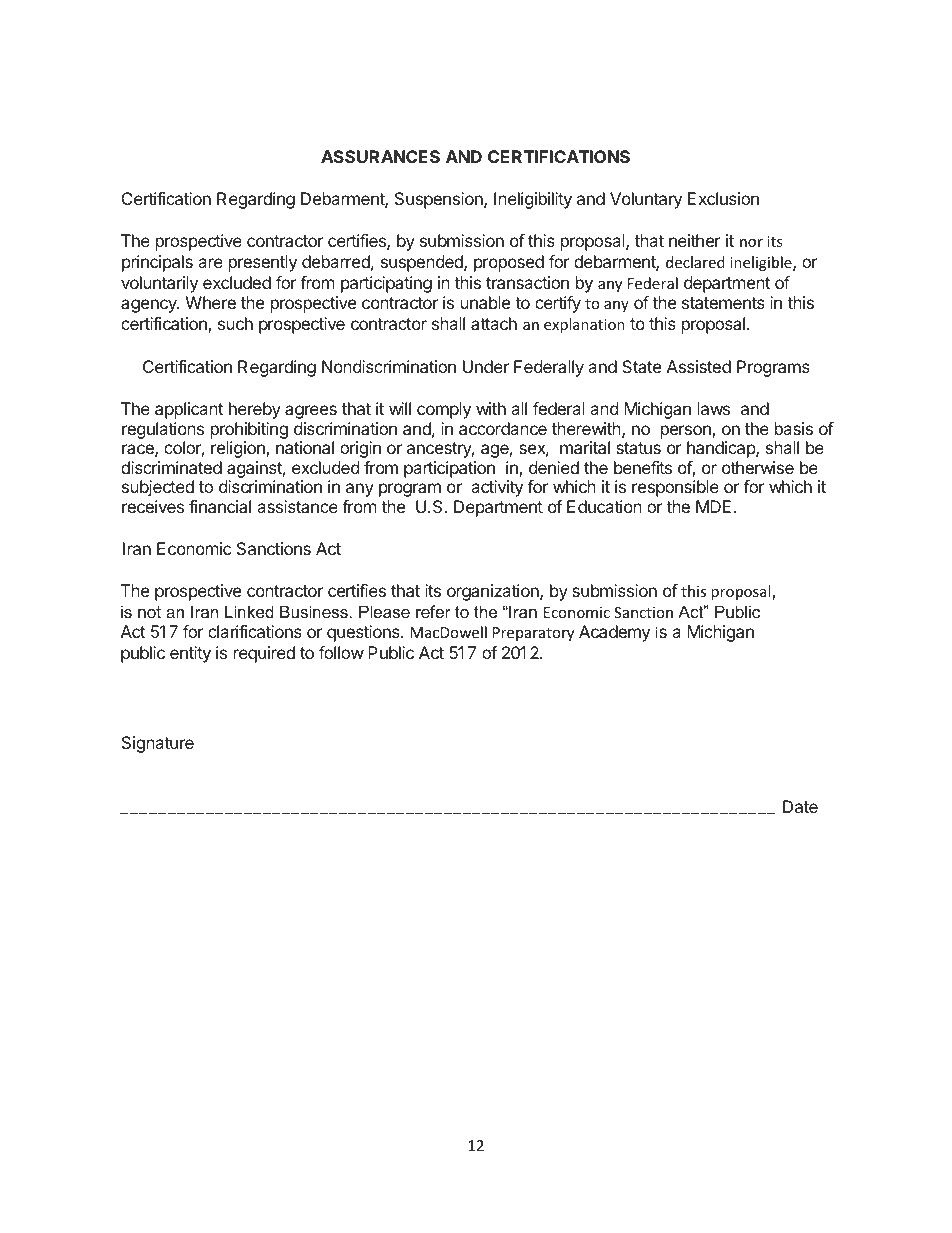 This screenshot has height=1233, width=952. Describe the element at coordinates (220, 506) in the screenshot. I see `financial` at that location.
